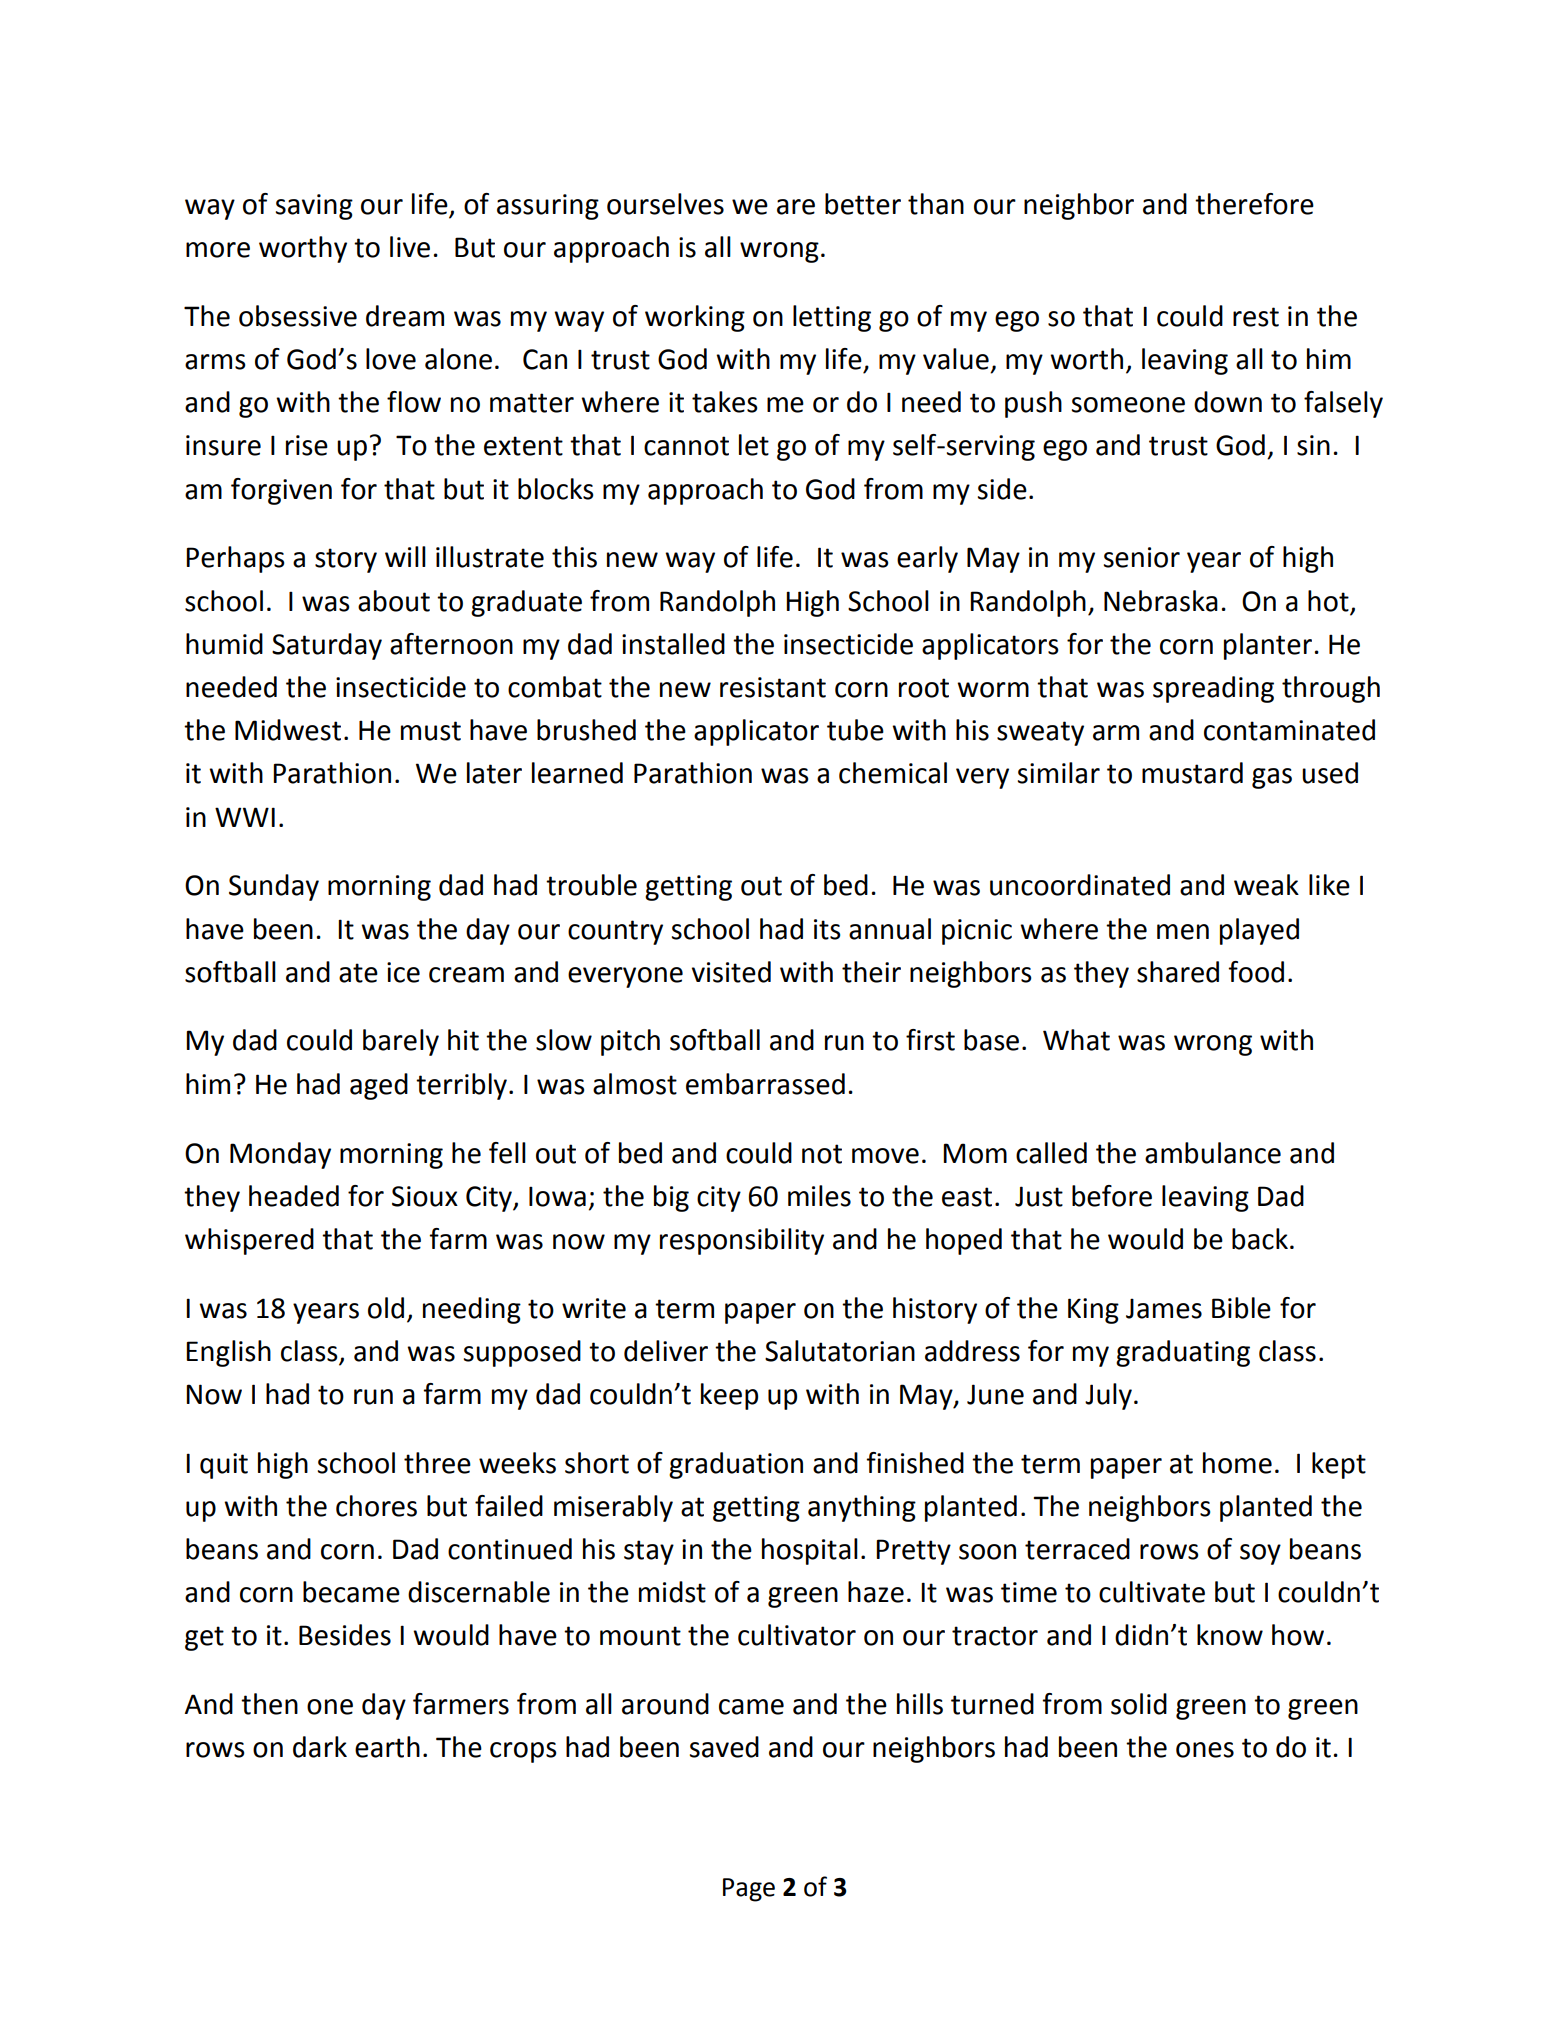 This screenshot has height=2030, width=1568. Describe the element at coordinates (320, 1747) in the screenshot. I see `dark` at that location.
